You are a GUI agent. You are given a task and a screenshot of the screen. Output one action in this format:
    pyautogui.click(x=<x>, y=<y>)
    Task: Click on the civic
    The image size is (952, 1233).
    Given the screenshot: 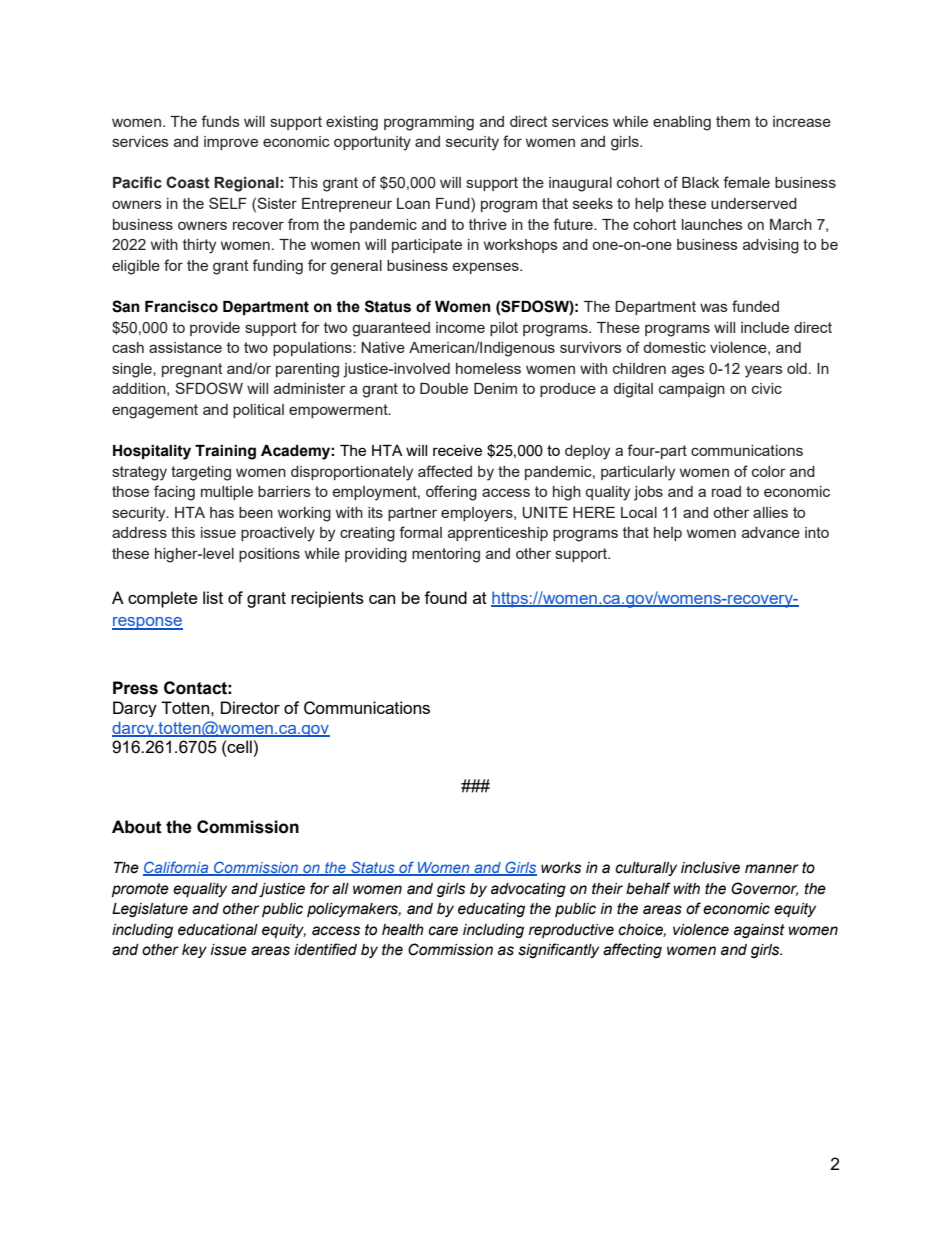 What is the action you would take?
    pyautogui.click(x=767, y=388)
